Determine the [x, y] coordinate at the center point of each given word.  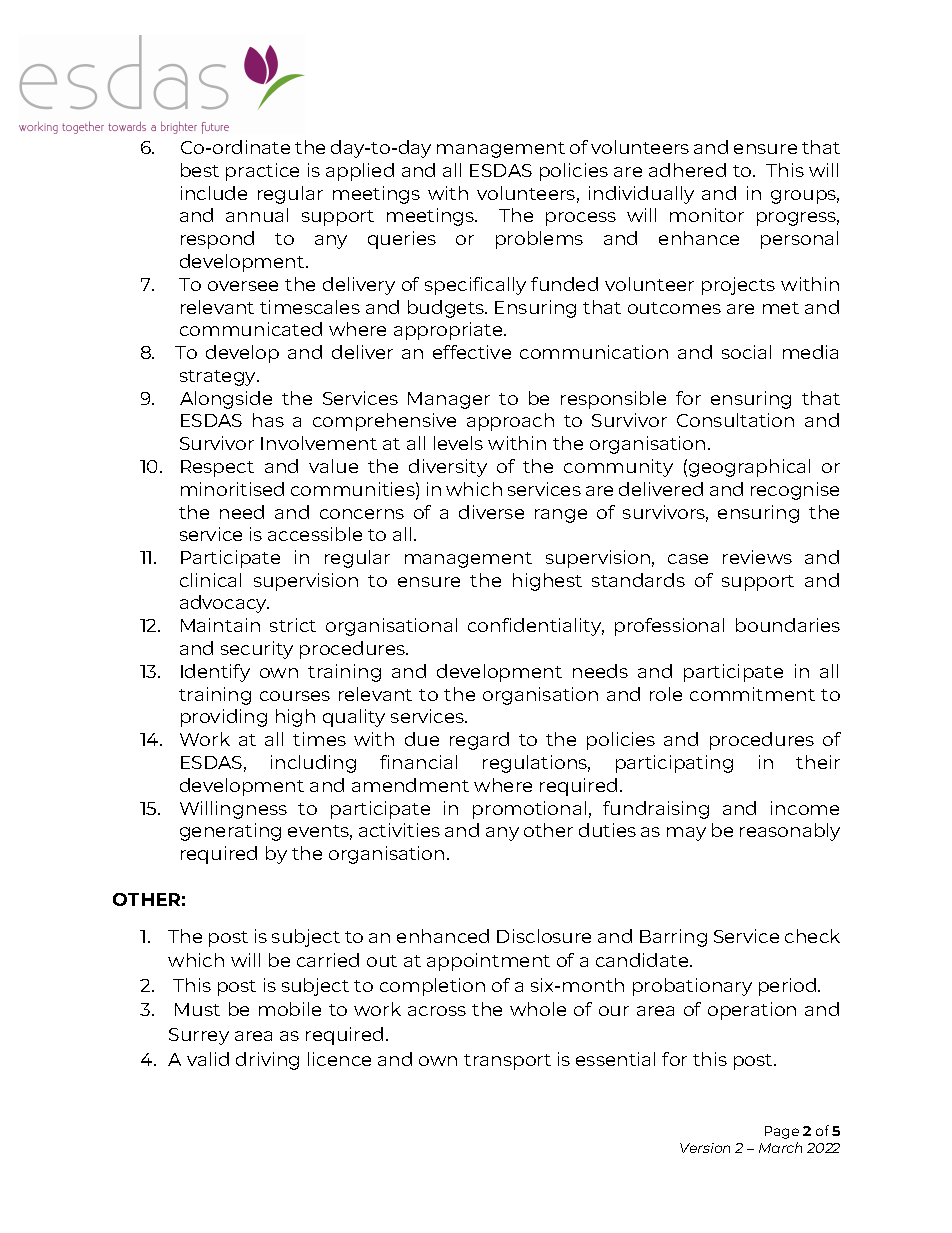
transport [507, 1062]
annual [257, 215]
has [268, 420]
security [257, 650]
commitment [752, 694]
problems [539, 240]
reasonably [790, 832]
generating [230, 832]
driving [267, 1061]
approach [510, 422]
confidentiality [536, 627]
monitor [707, 215]
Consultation [735, 420]
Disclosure [544, 936]
